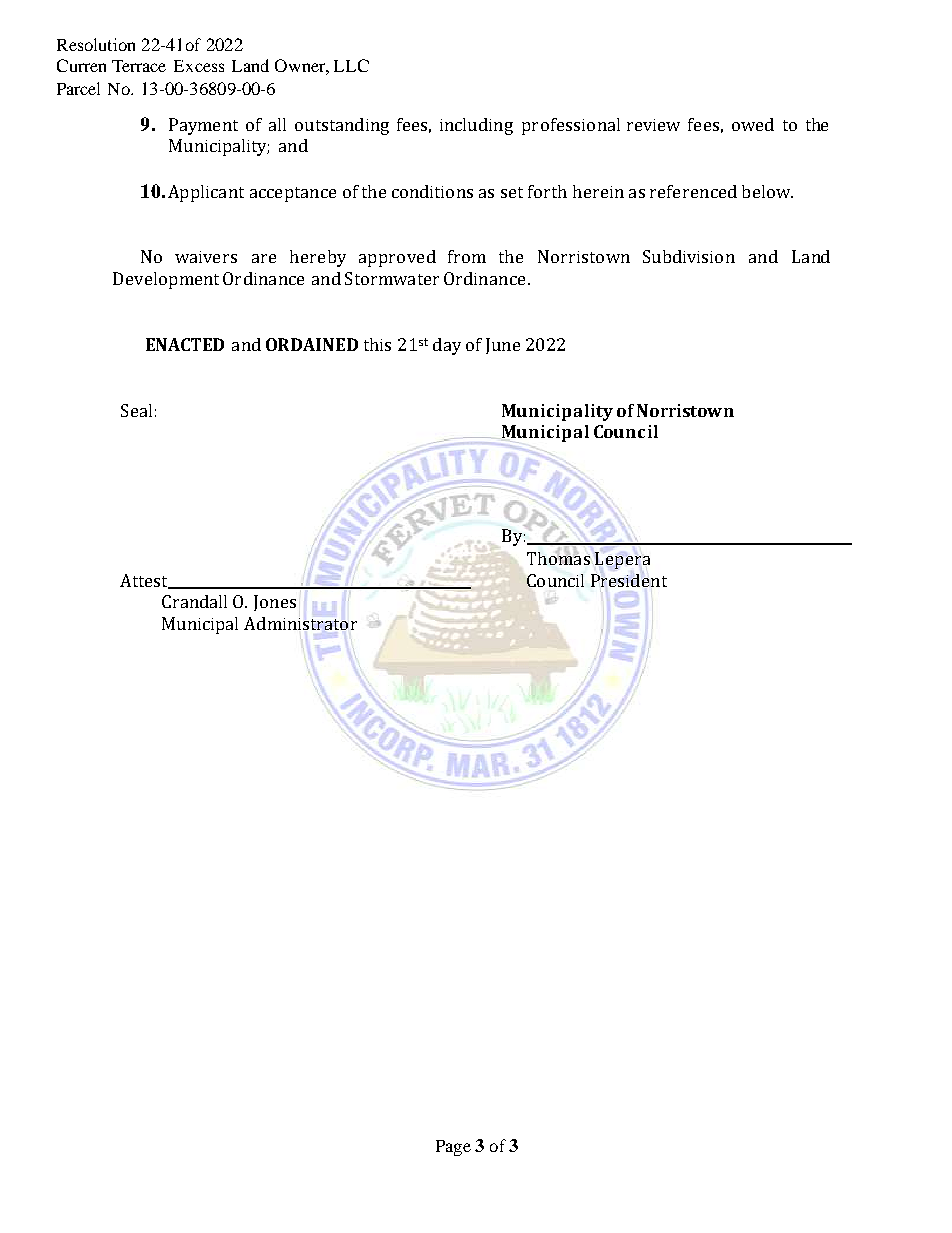 Image resolution: width=952 pixels, height=1233 pixels. I want to click on President, so click(629, 580).
